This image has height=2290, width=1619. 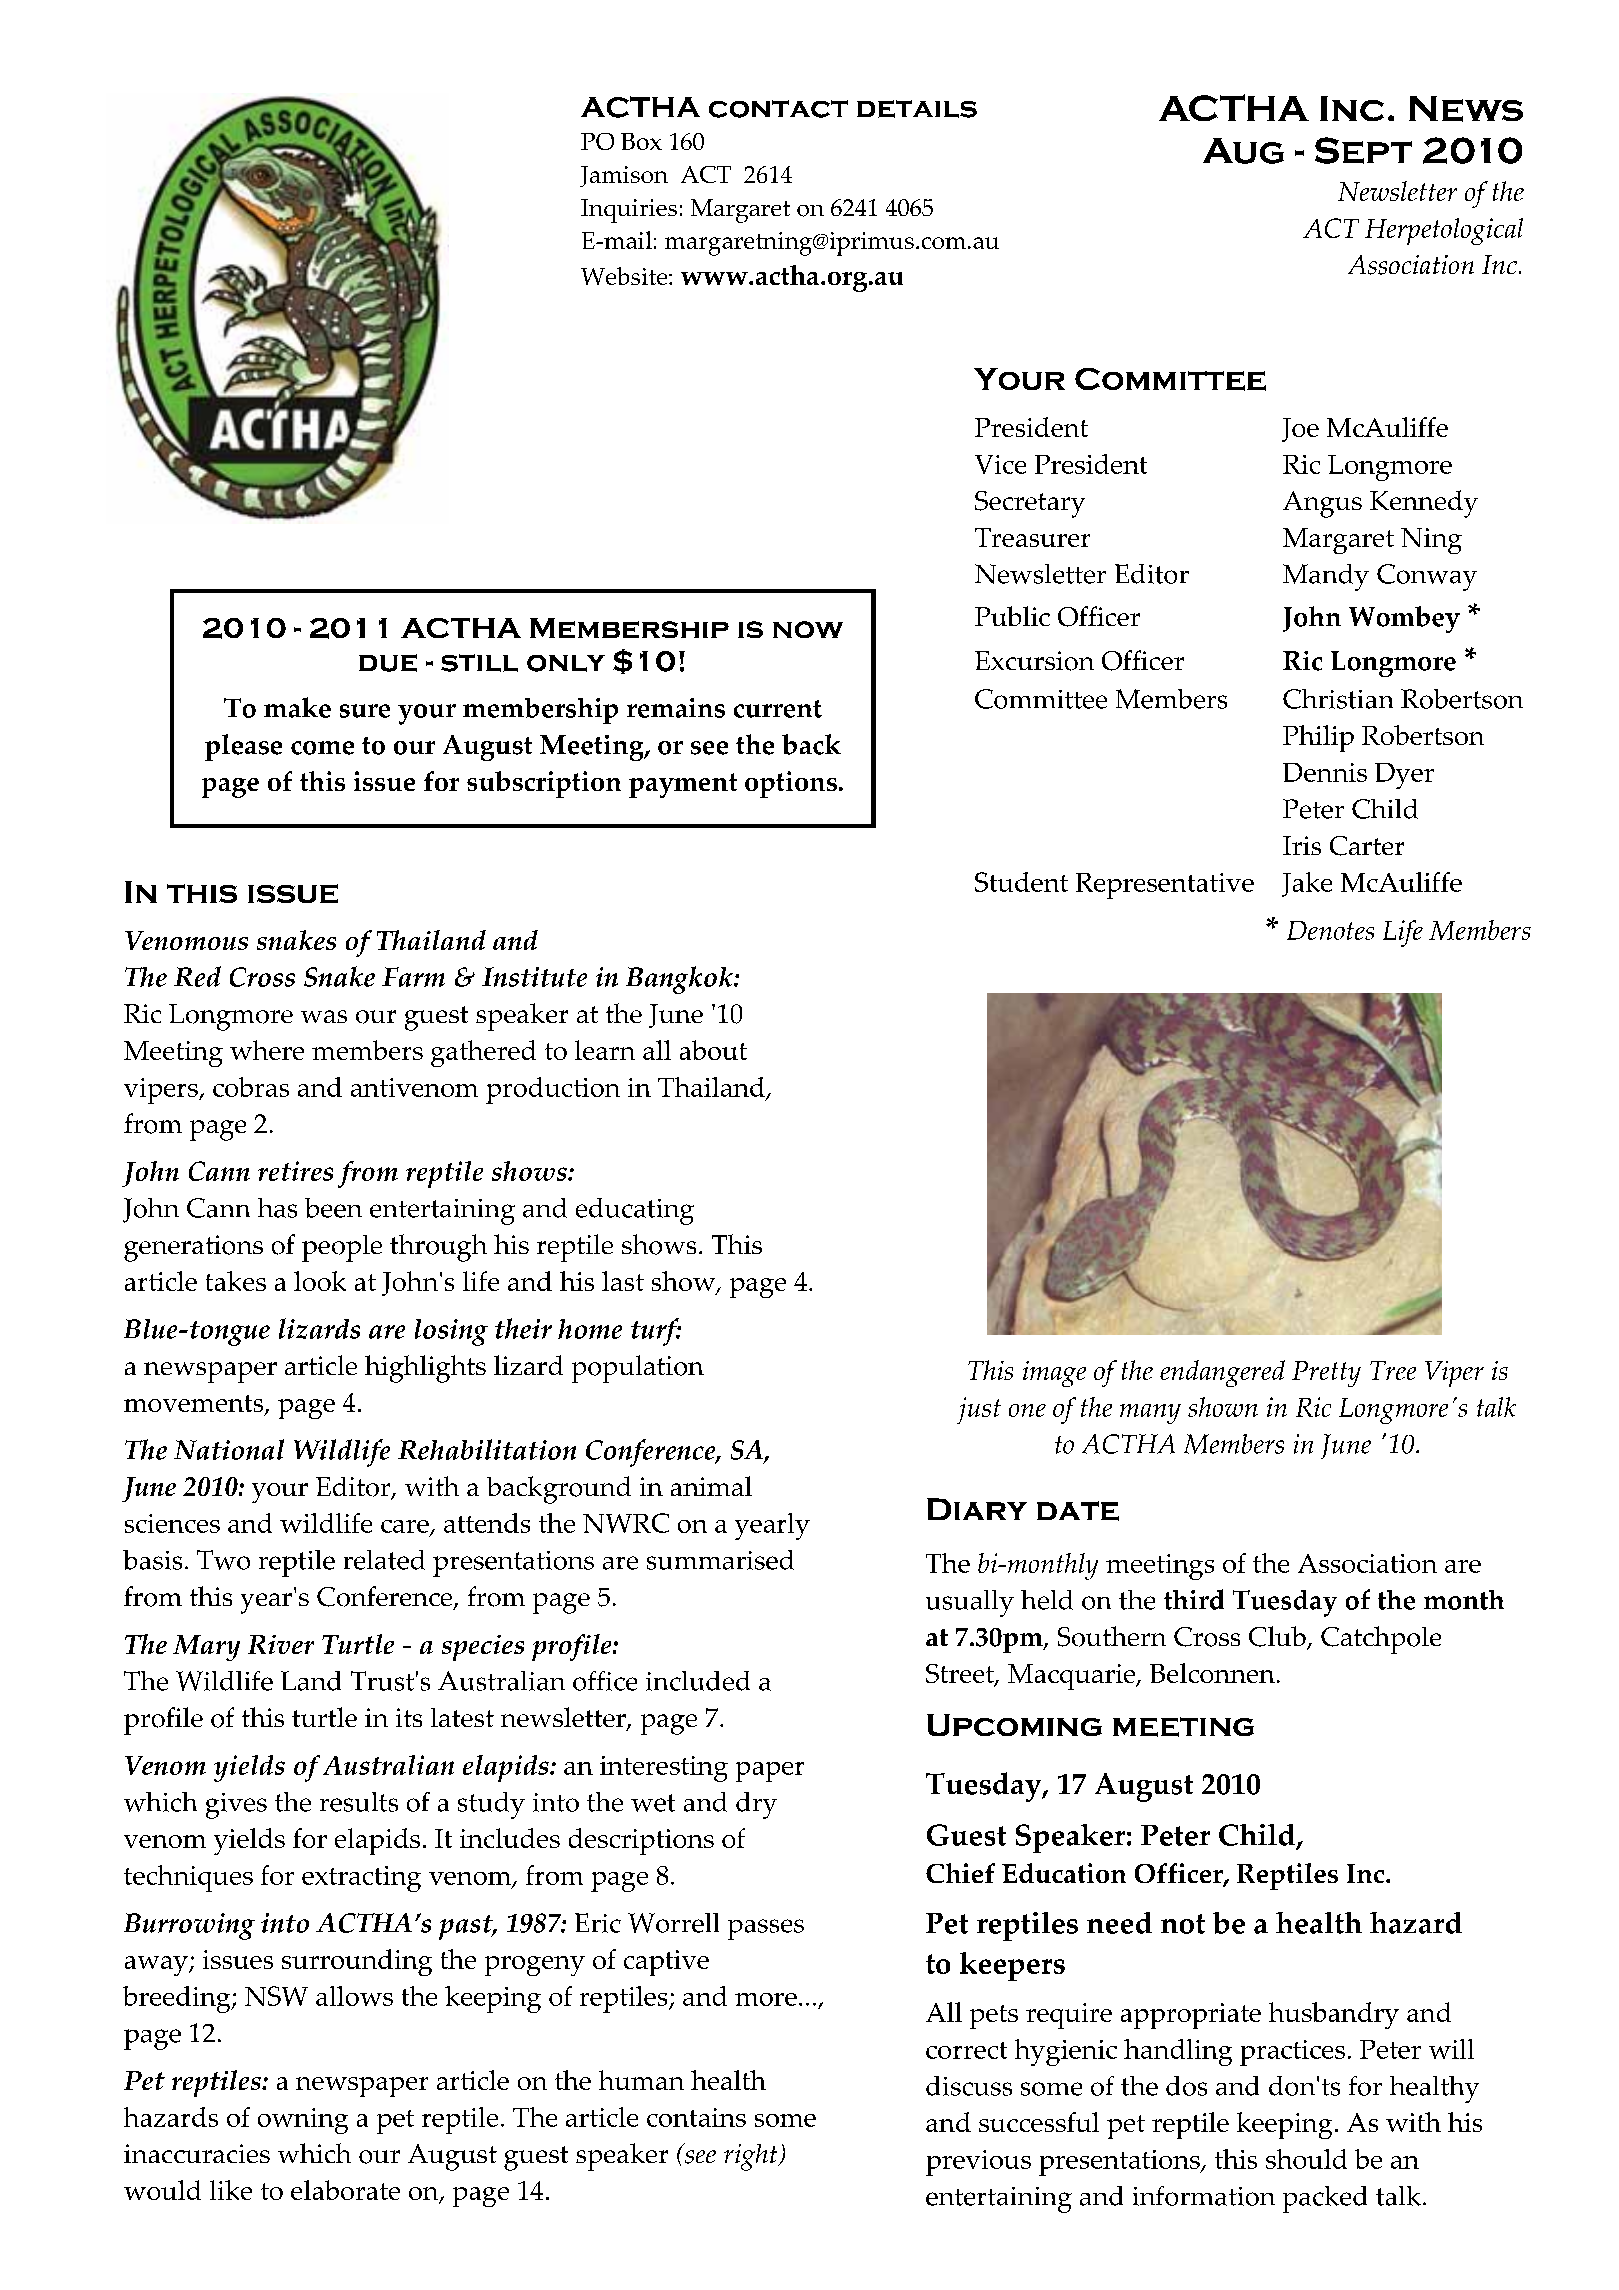 What do you see at coordinates (791, 784) in the image?
I see `options` at bounding box center [791, 784].
